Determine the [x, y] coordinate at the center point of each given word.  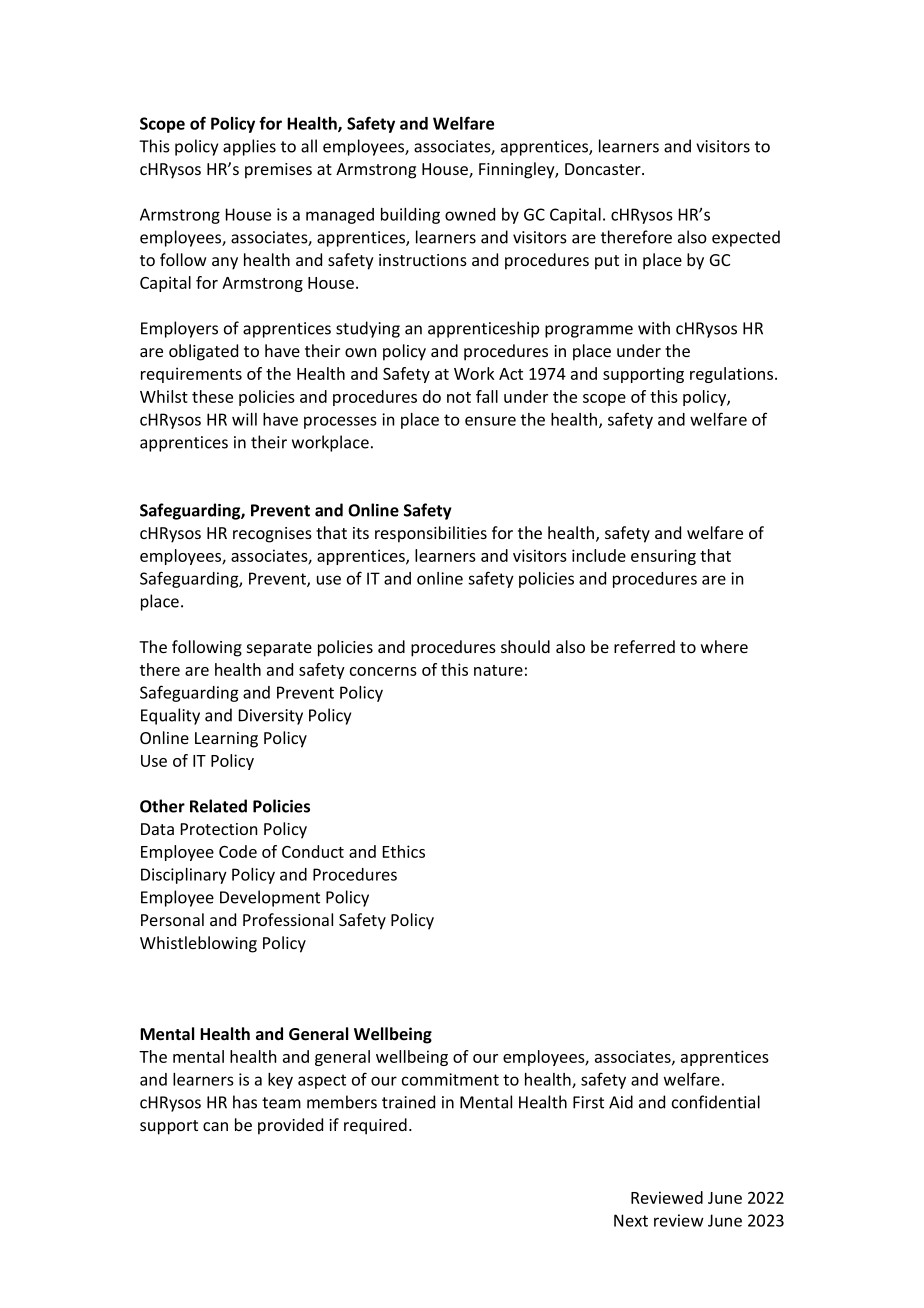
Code [238, 851]
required [375, 1126]
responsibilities [431, 534]
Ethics [404, 851]
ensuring [663, 557]
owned [470, 214]
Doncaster [604, 169]
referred [644, 646]
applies [249, 147]
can [215, 1126]
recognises [272, 535]
